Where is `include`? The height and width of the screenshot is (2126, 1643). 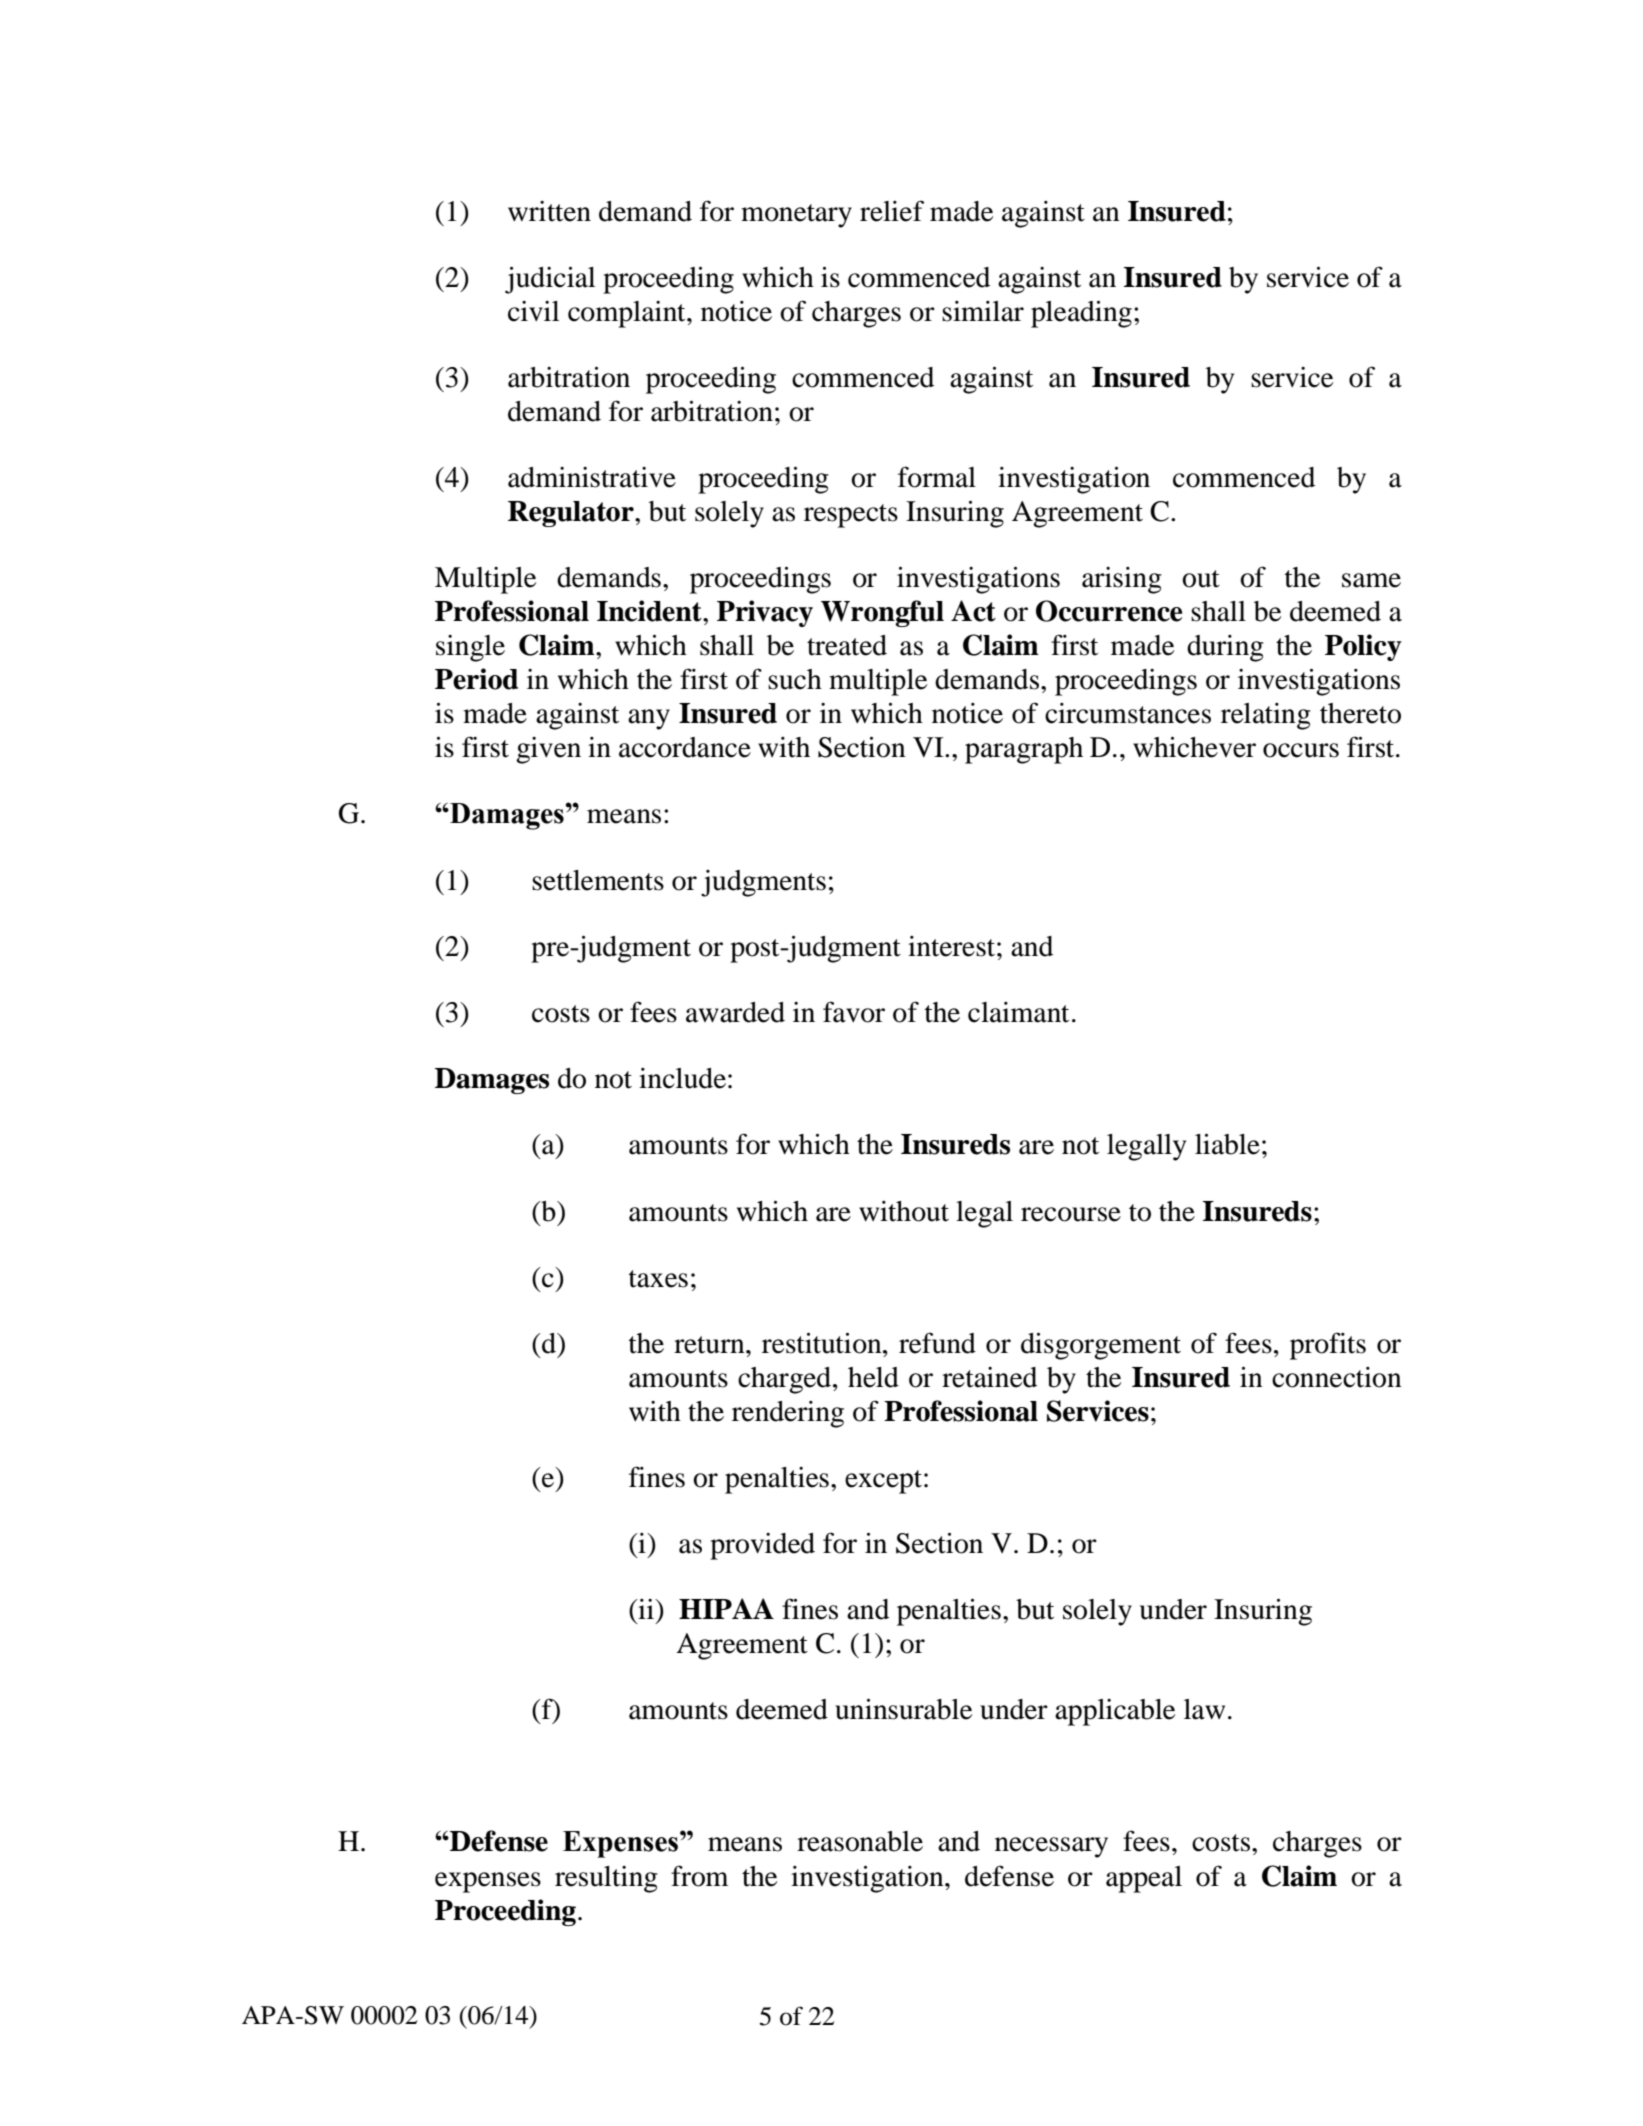
include is located at coordinates (682, 1078).
